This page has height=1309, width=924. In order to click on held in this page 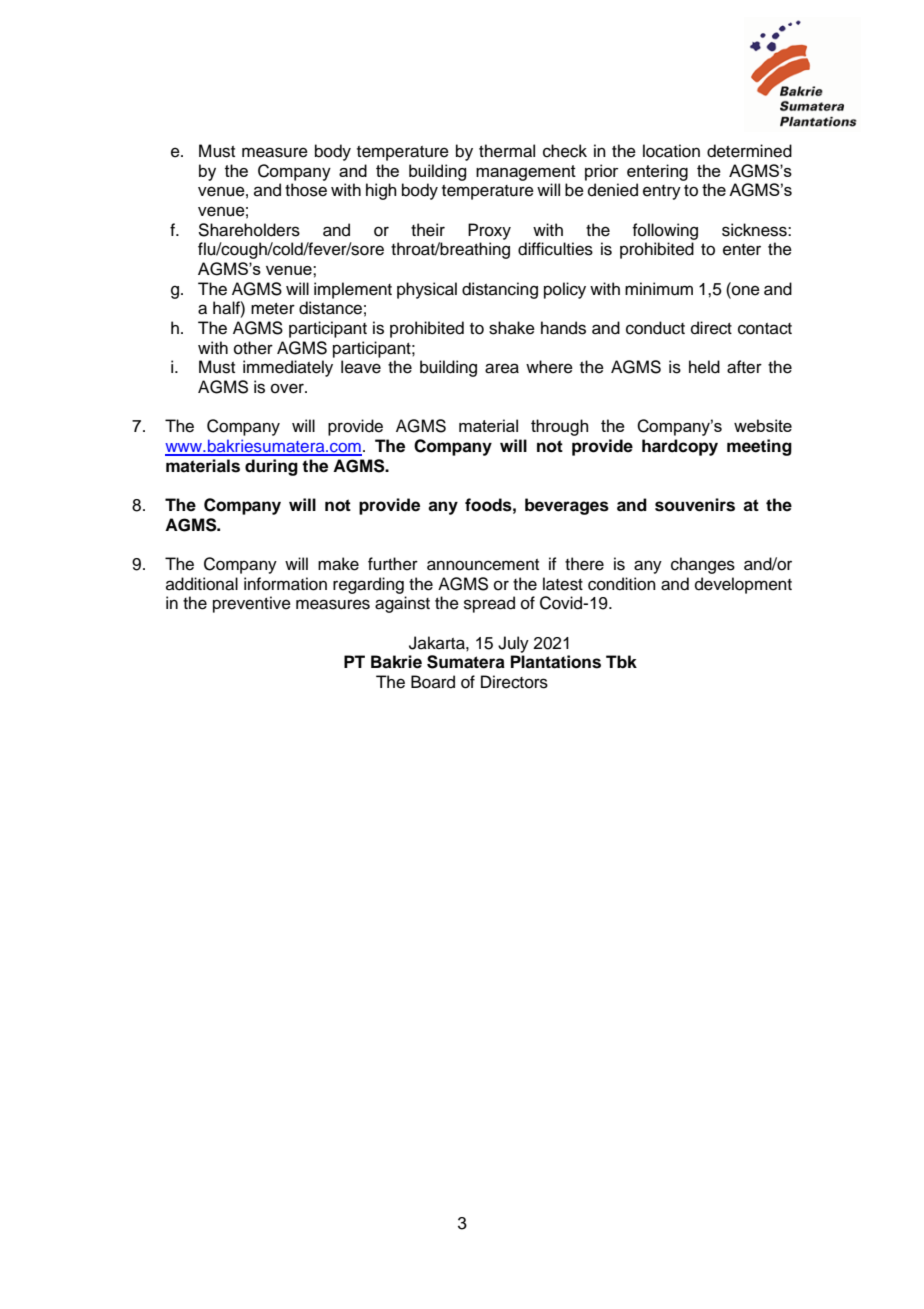, I will do `click(704, 367)`.
